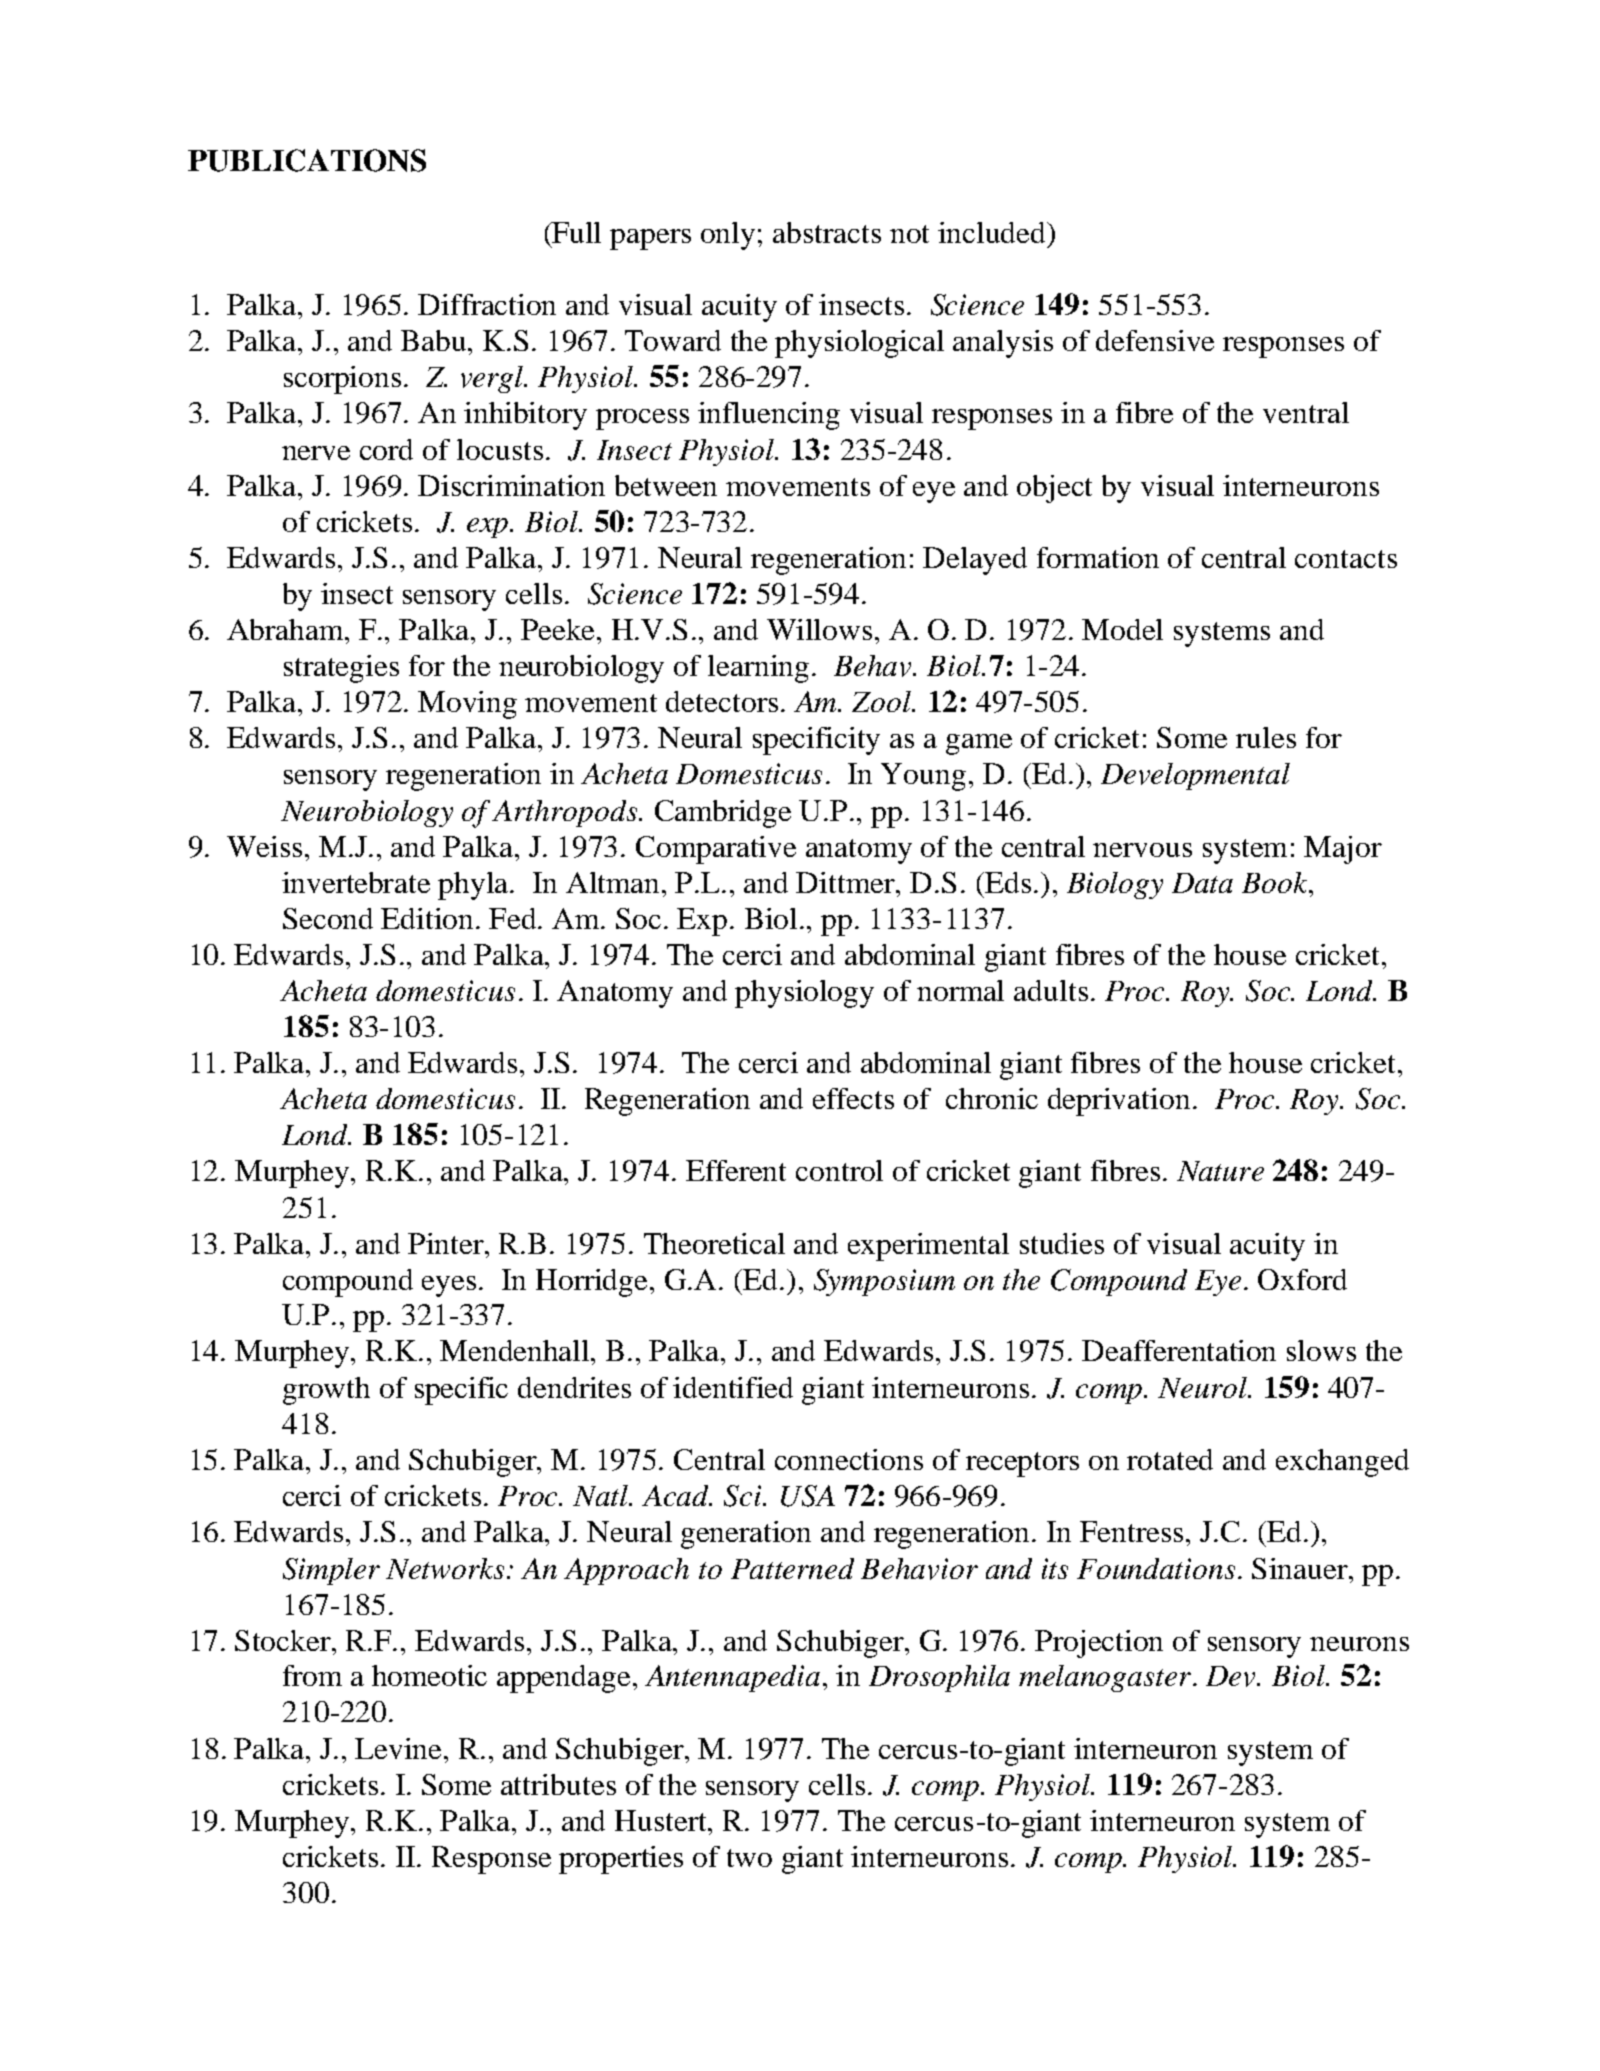  Describe the element at coordinates (1302, 1279) in the screenshot. I see `Oxford` at that location.
